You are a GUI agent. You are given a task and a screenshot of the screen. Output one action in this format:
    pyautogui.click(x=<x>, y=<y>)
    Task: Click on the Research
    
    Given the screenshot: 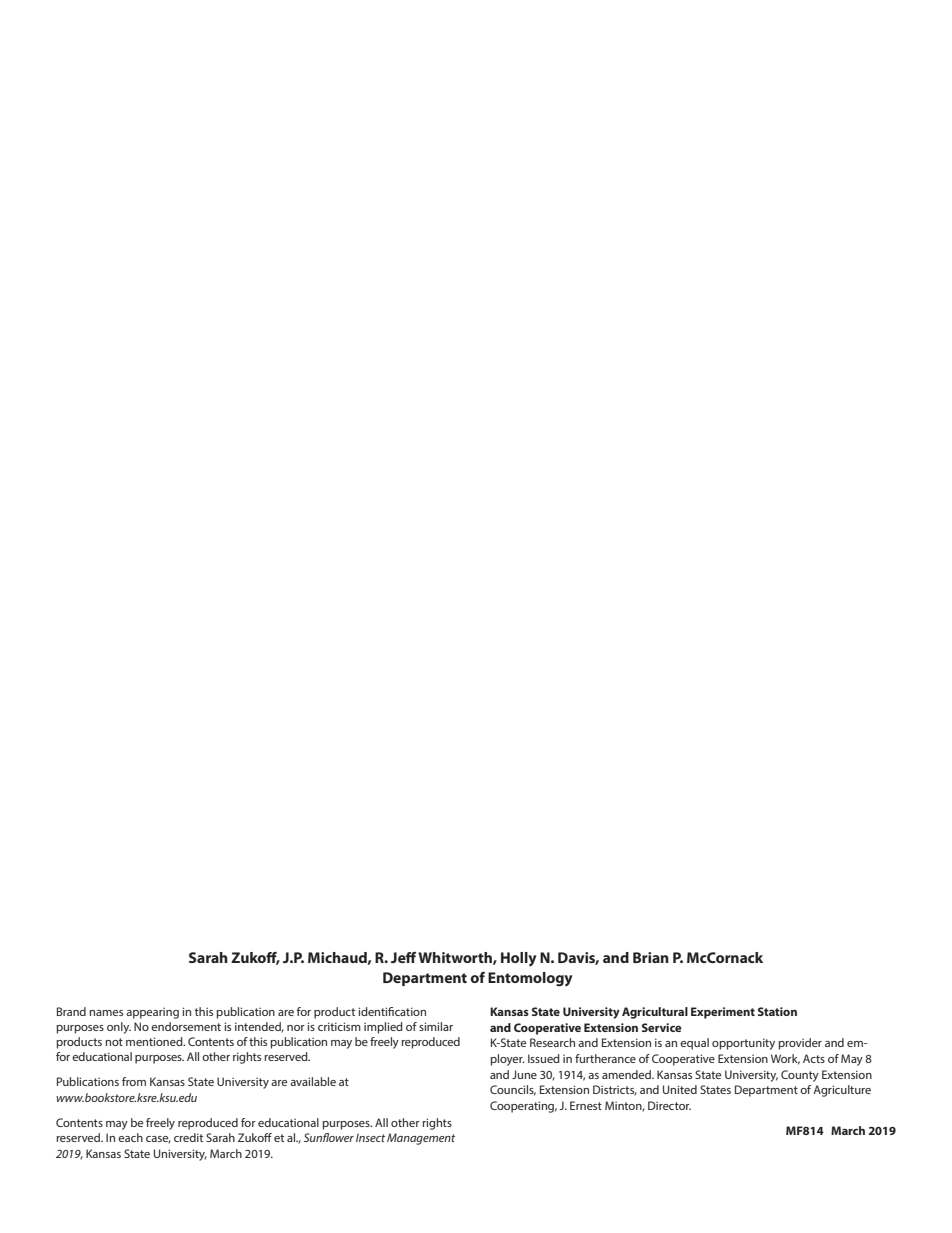 What is the action you would take?
    pyautogui.click(x=552, y=1042)
